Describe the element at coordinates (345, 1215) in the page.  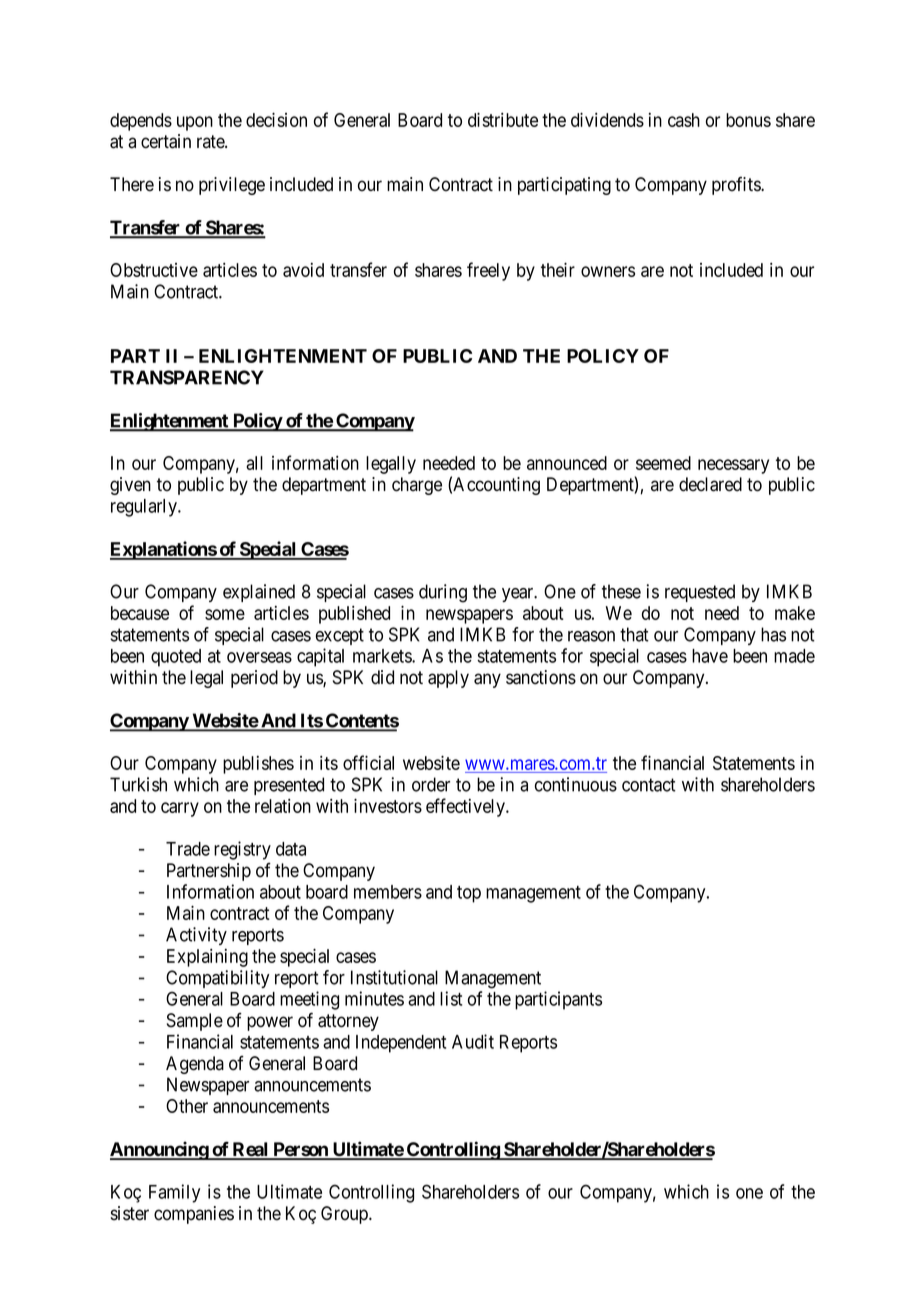
I see `Group` at that location.
